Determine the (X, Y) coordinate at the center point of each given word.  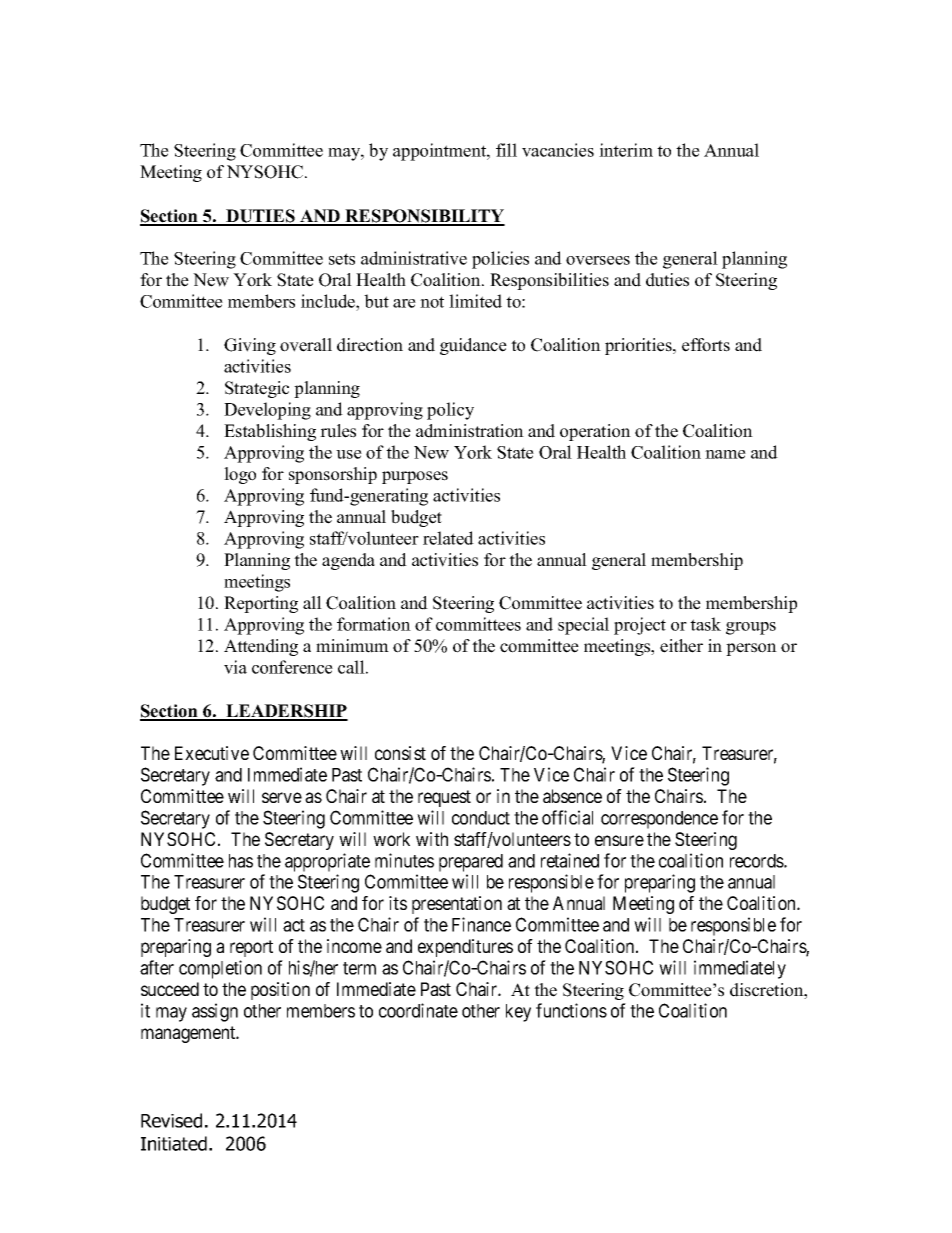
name (725, 454)
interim (626, 150)
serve (282, 797)
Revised (171, 1120)
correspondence (659, 820)
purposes (415, 477)
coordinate (418, 1010)
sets (342, 259)
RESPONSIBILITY (424, 217)
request (444, 798)
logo (240, 475)
